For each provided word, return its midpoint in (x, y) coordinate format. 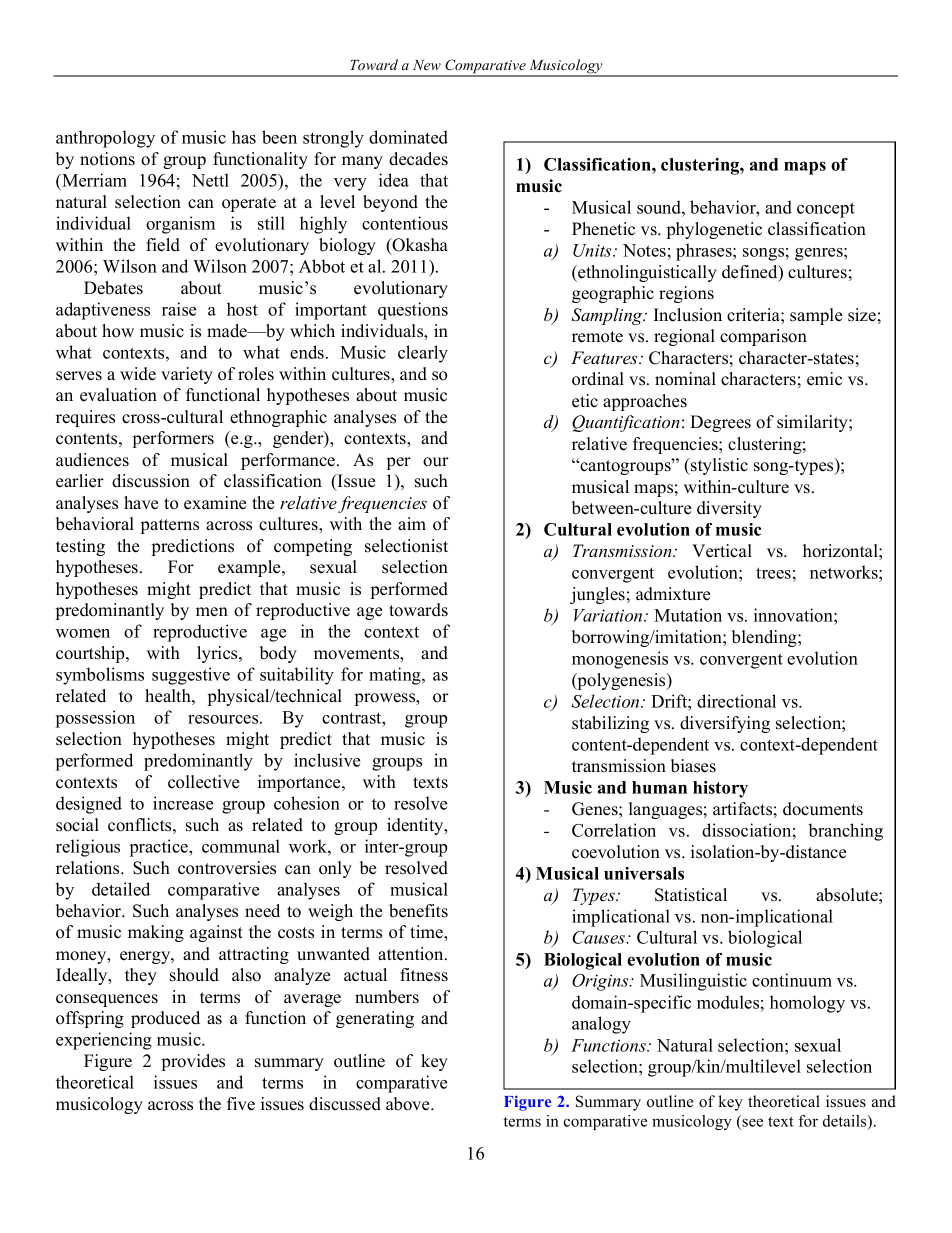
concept (826, 210)
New (427, 65)
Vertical (722, 551)
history (720, 789)
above (409, 1104)
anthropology (105, 139)
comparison (763, 337)
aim (412, 523)
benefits (418, 911)
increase (183, 803)
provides (193, 1062)
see (752, 1122)
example (250, 568)
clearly (423, 354)
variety (187, 375)
